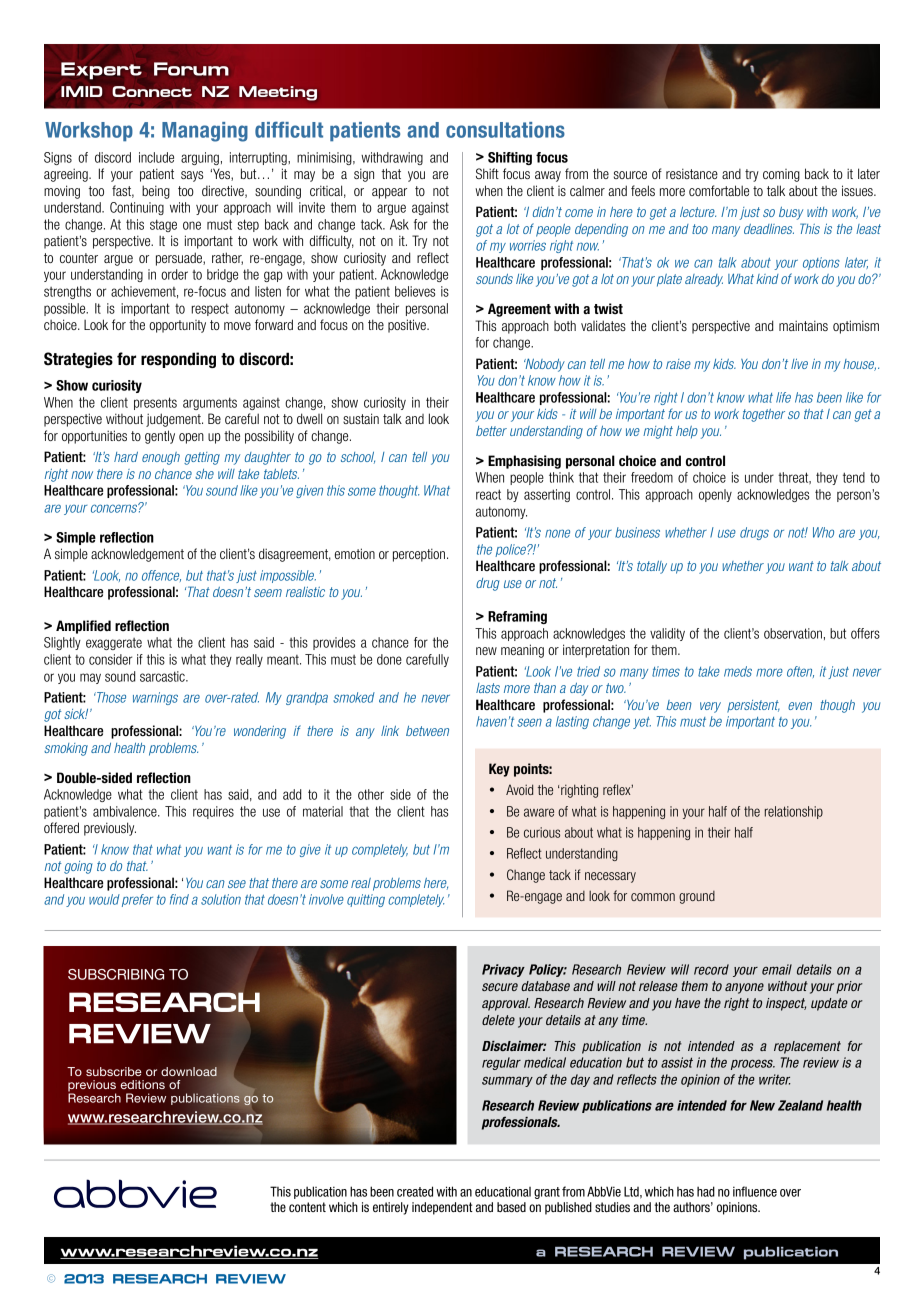 Image resolution: width=924 pixels, height=1308 pixels. What do you see at coordinates (142, 1084) in the document?
I see `editions` at bounding box center [142, 1084].
